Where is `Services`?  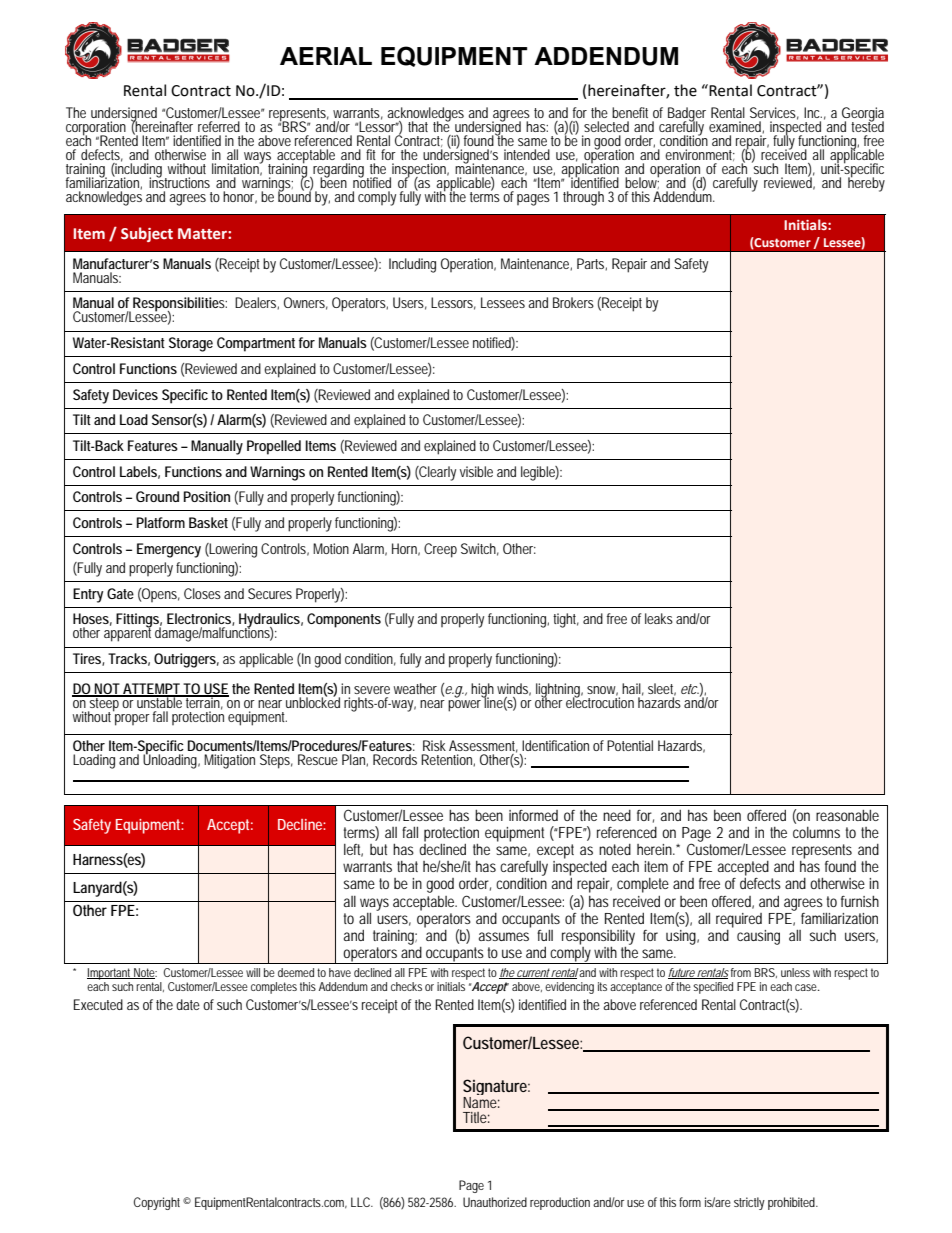 Services is located at coordinates (774, 113).
